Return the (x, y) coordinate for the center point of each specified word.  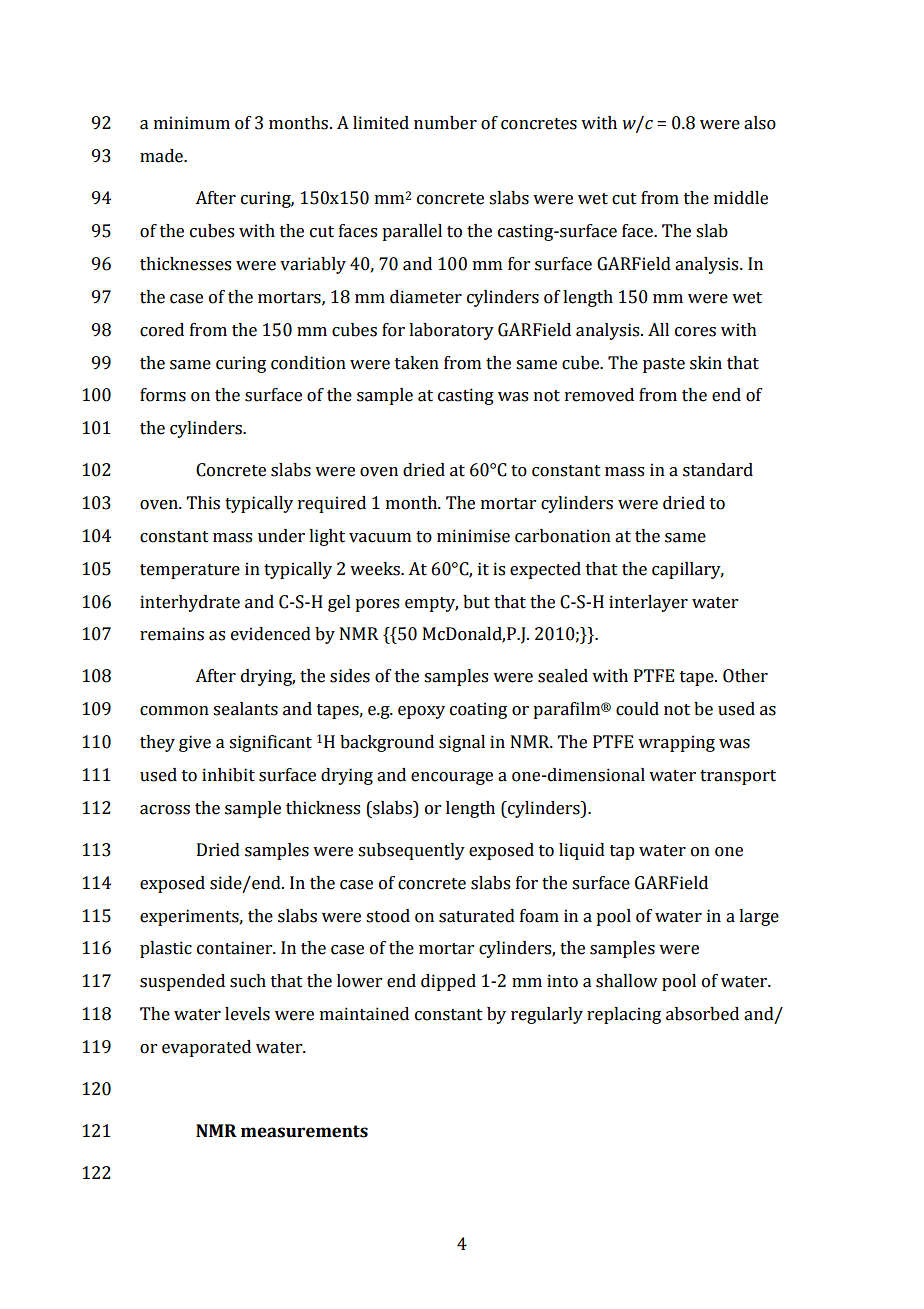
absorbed (702, 1014)
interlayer (648, 603)
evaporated (206, 1048)
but (476, 602)
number (445, 123)
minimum (192, 123)
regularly (547, 1015)
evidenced (271, 634)
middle (741, 198)
